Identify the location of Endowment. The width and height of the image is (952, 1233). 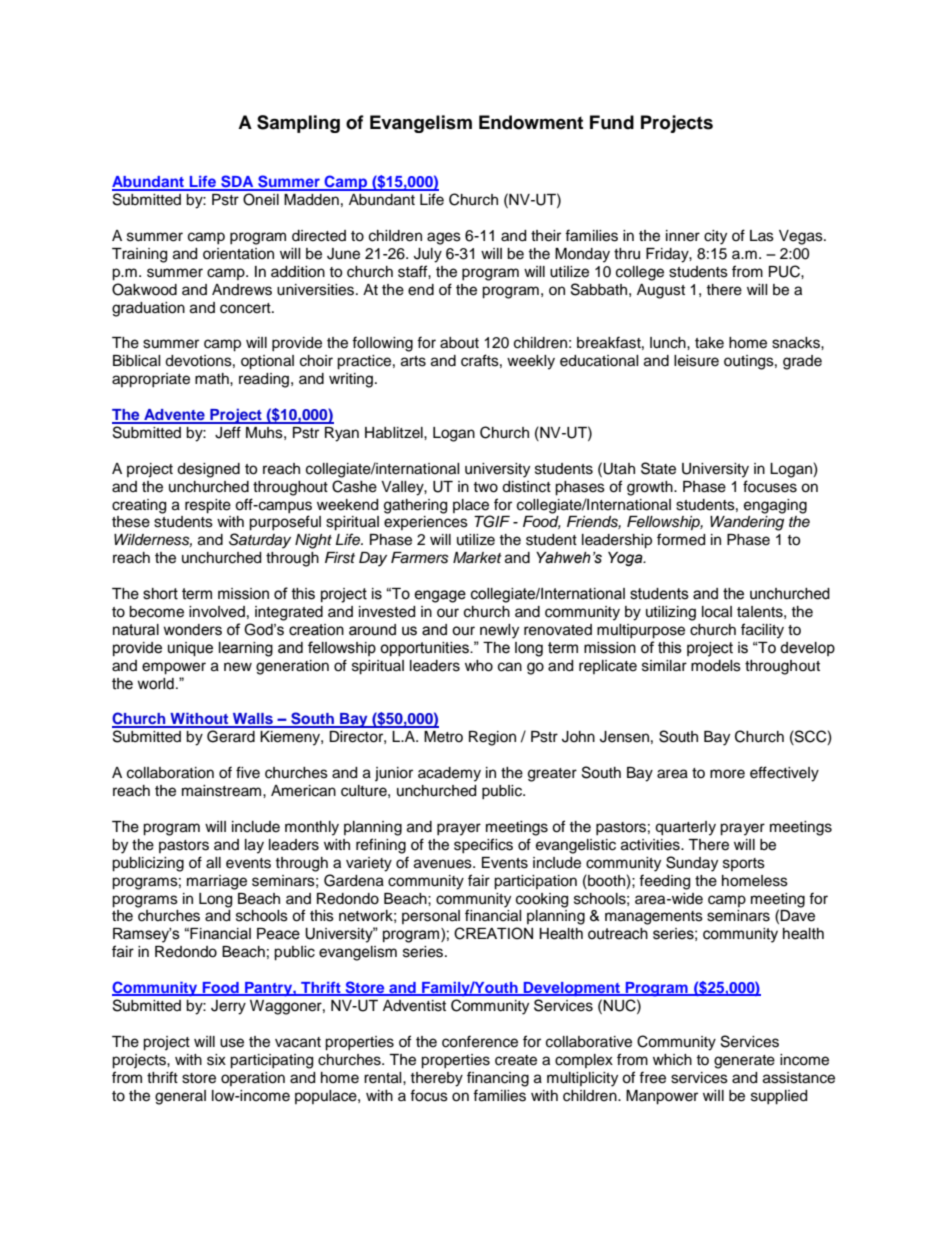
(531, 122).
